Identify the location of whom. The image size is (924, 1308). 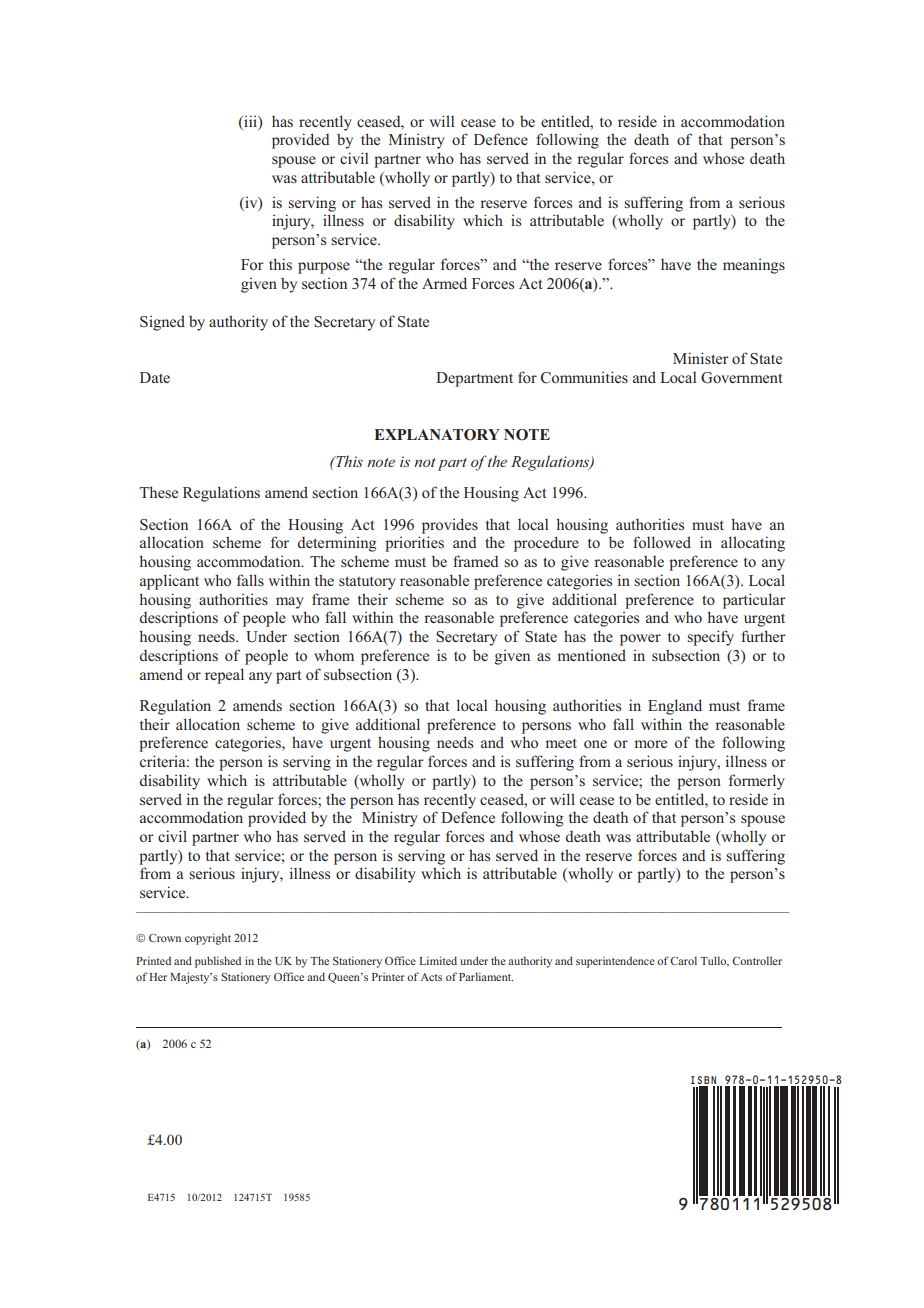
(334, 655).
